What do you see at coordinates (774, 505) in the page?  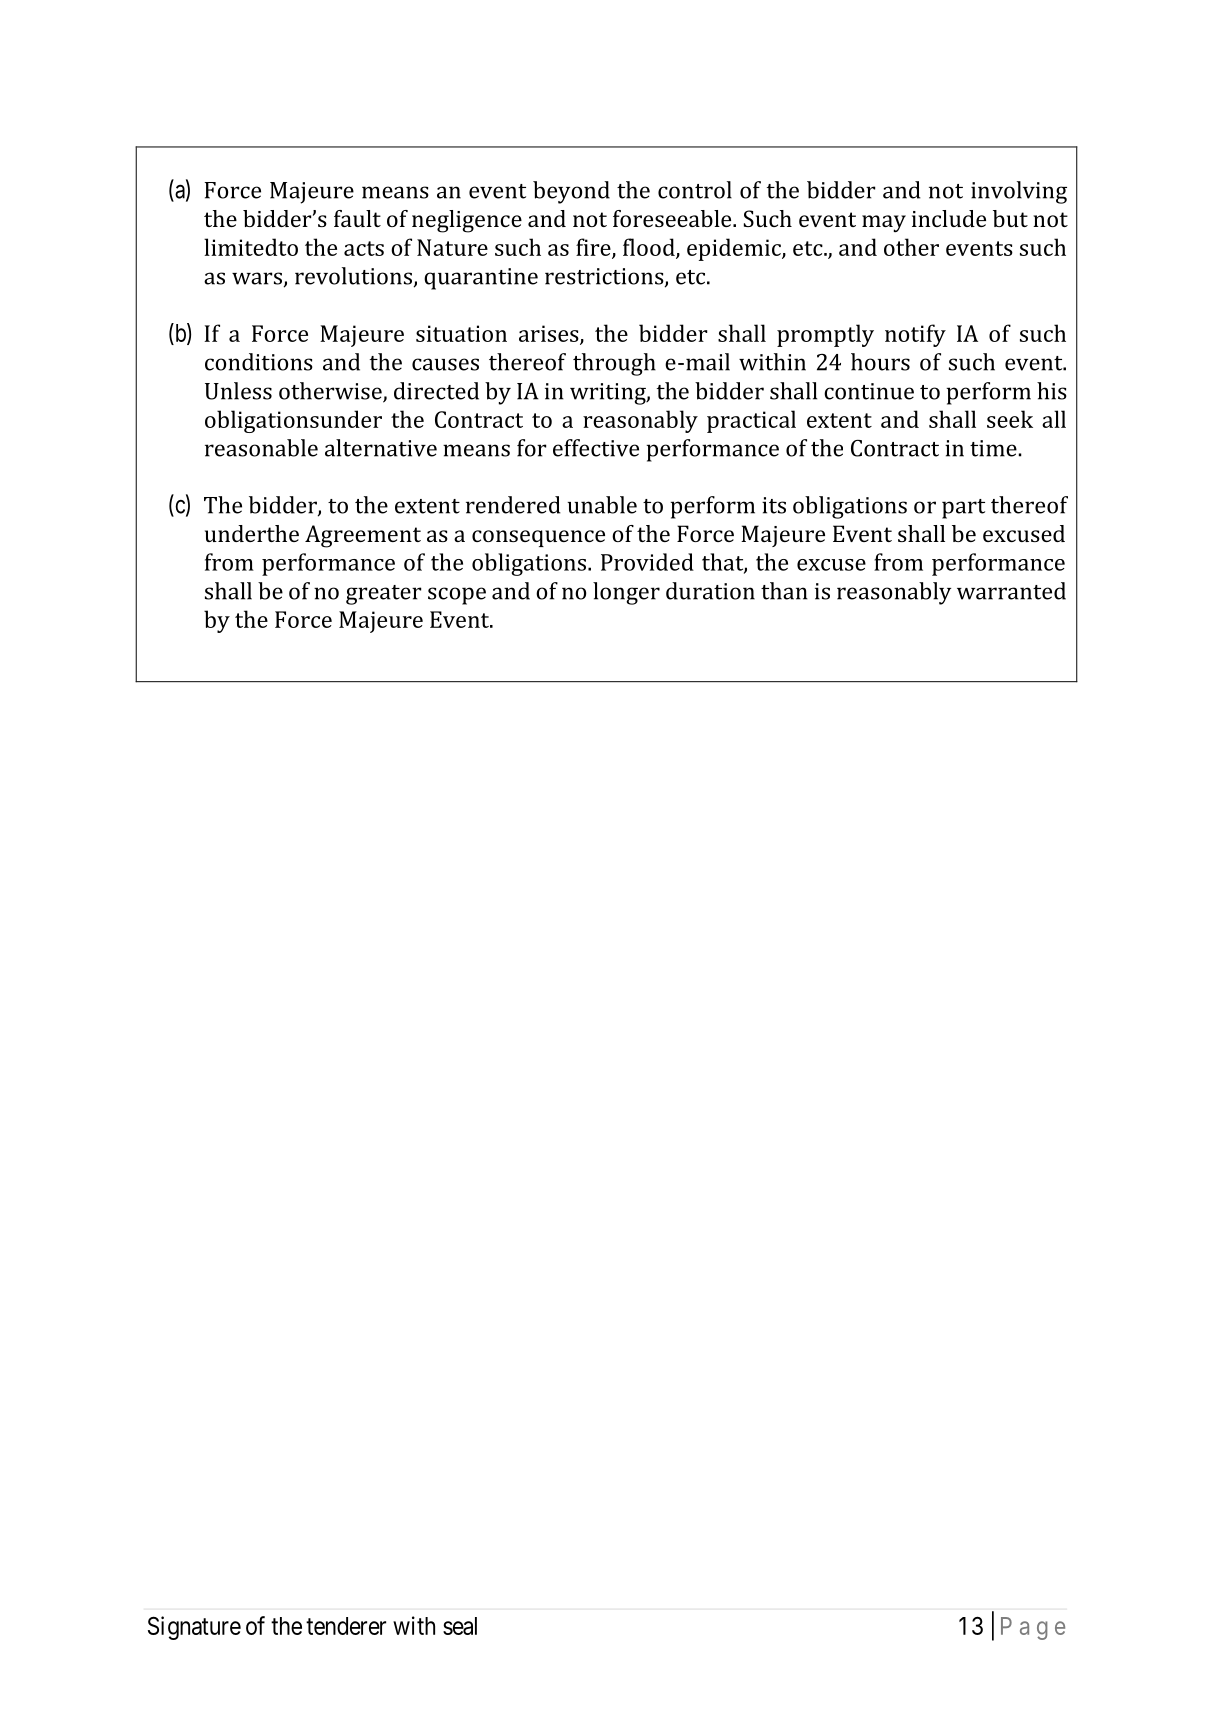 I see `its` at bounding box center [774, 505].
